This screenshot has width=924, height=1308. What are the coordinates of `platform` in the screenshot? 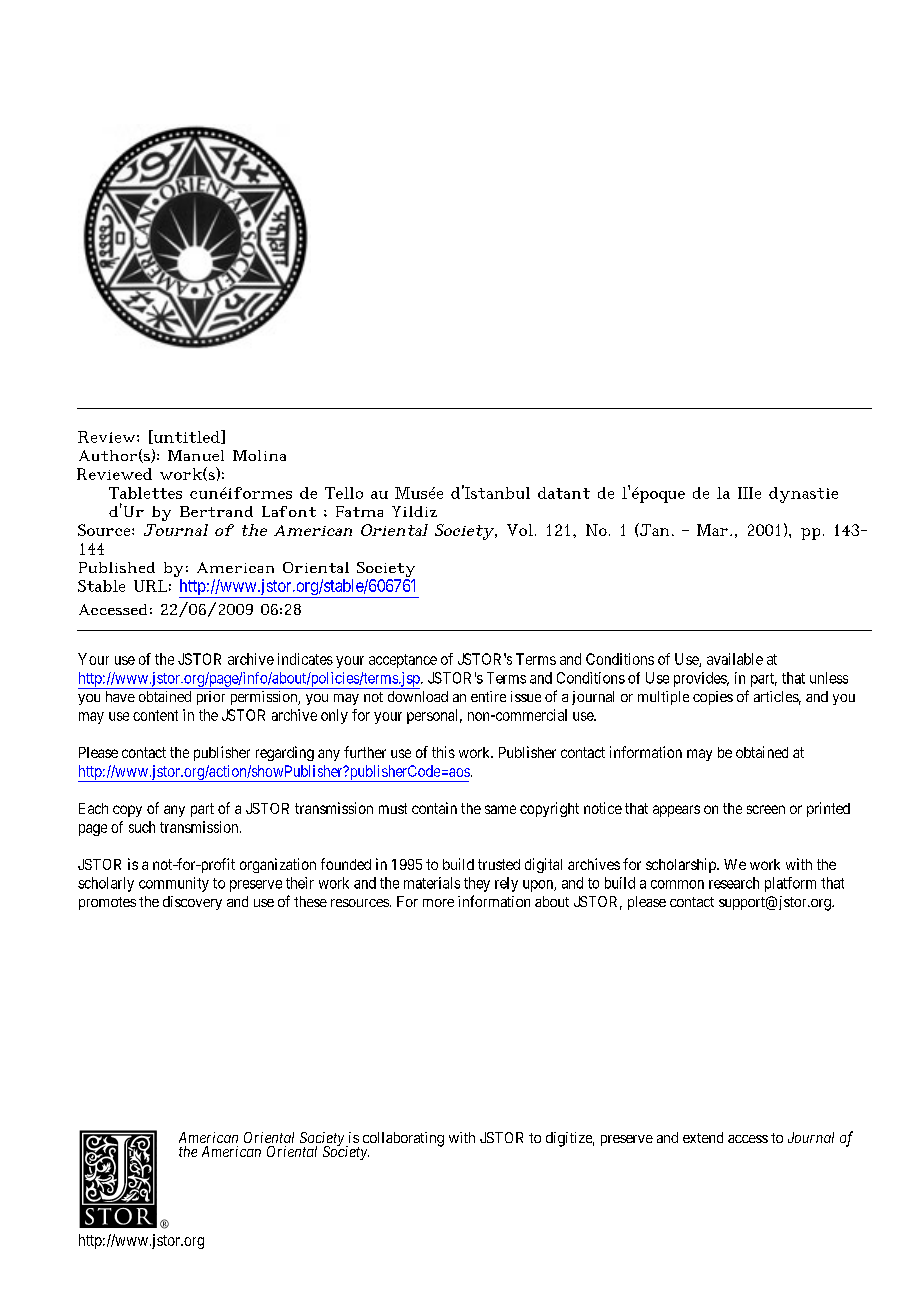 It's located at (790, 884).
